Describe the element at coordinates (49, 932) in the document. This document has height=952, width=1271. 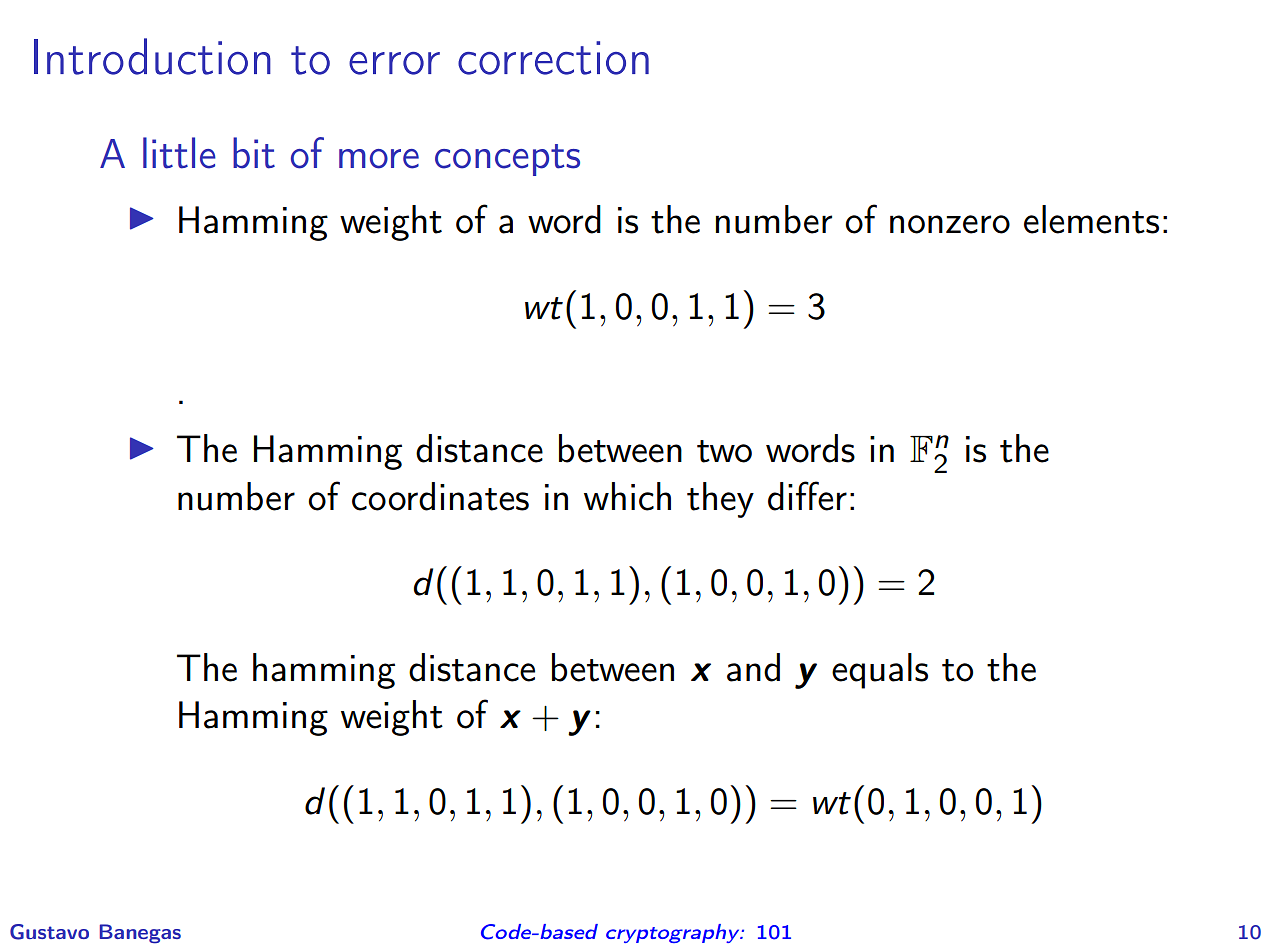
I see `Gustavo` at that location.
